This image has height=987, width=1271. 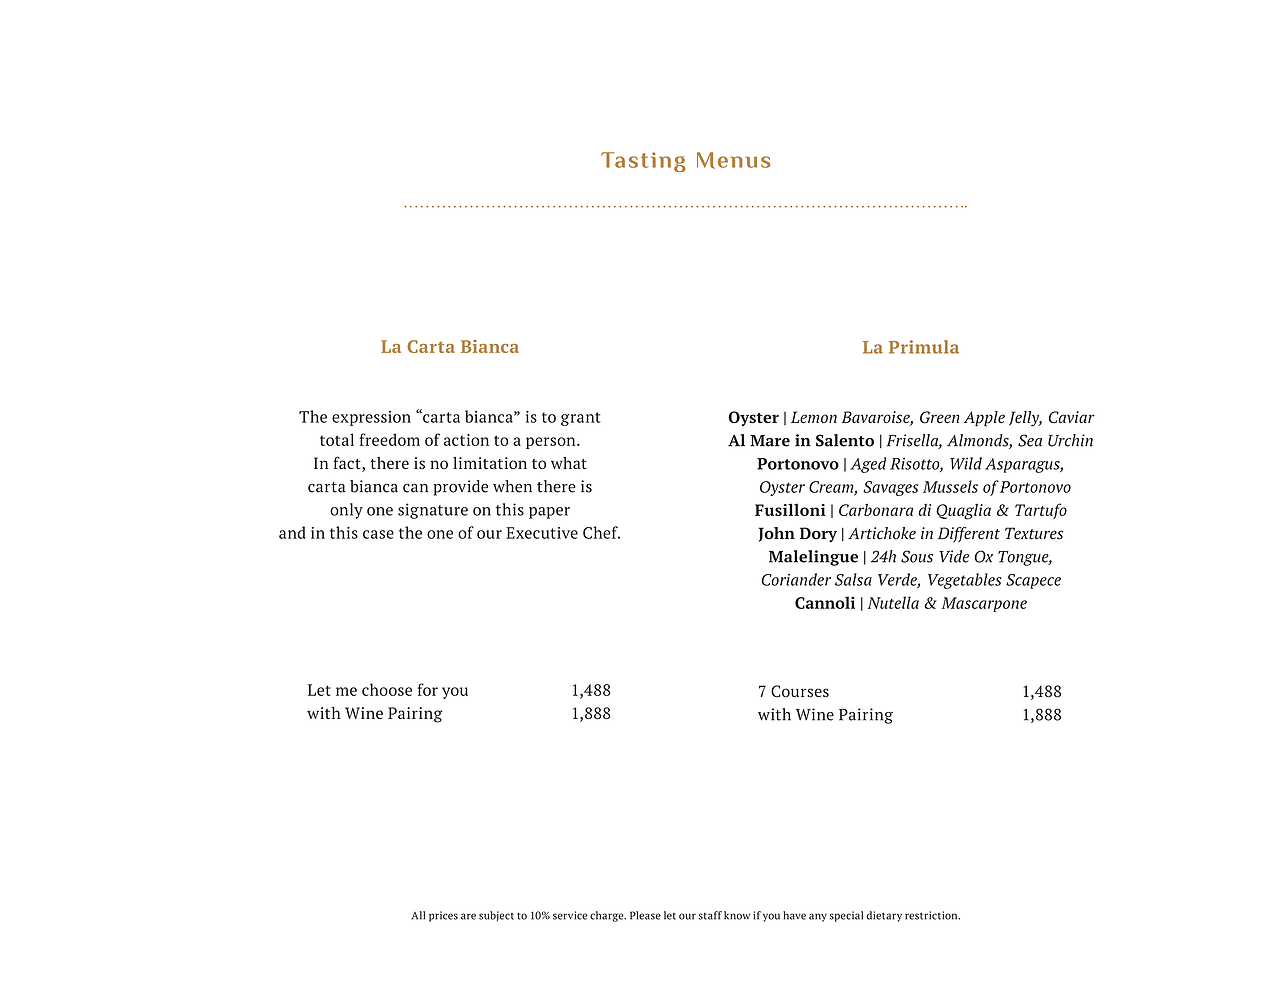 What do you see at coordinates (734, 160) in the image?
I see `Menus` at bounding box center [734, 160].
